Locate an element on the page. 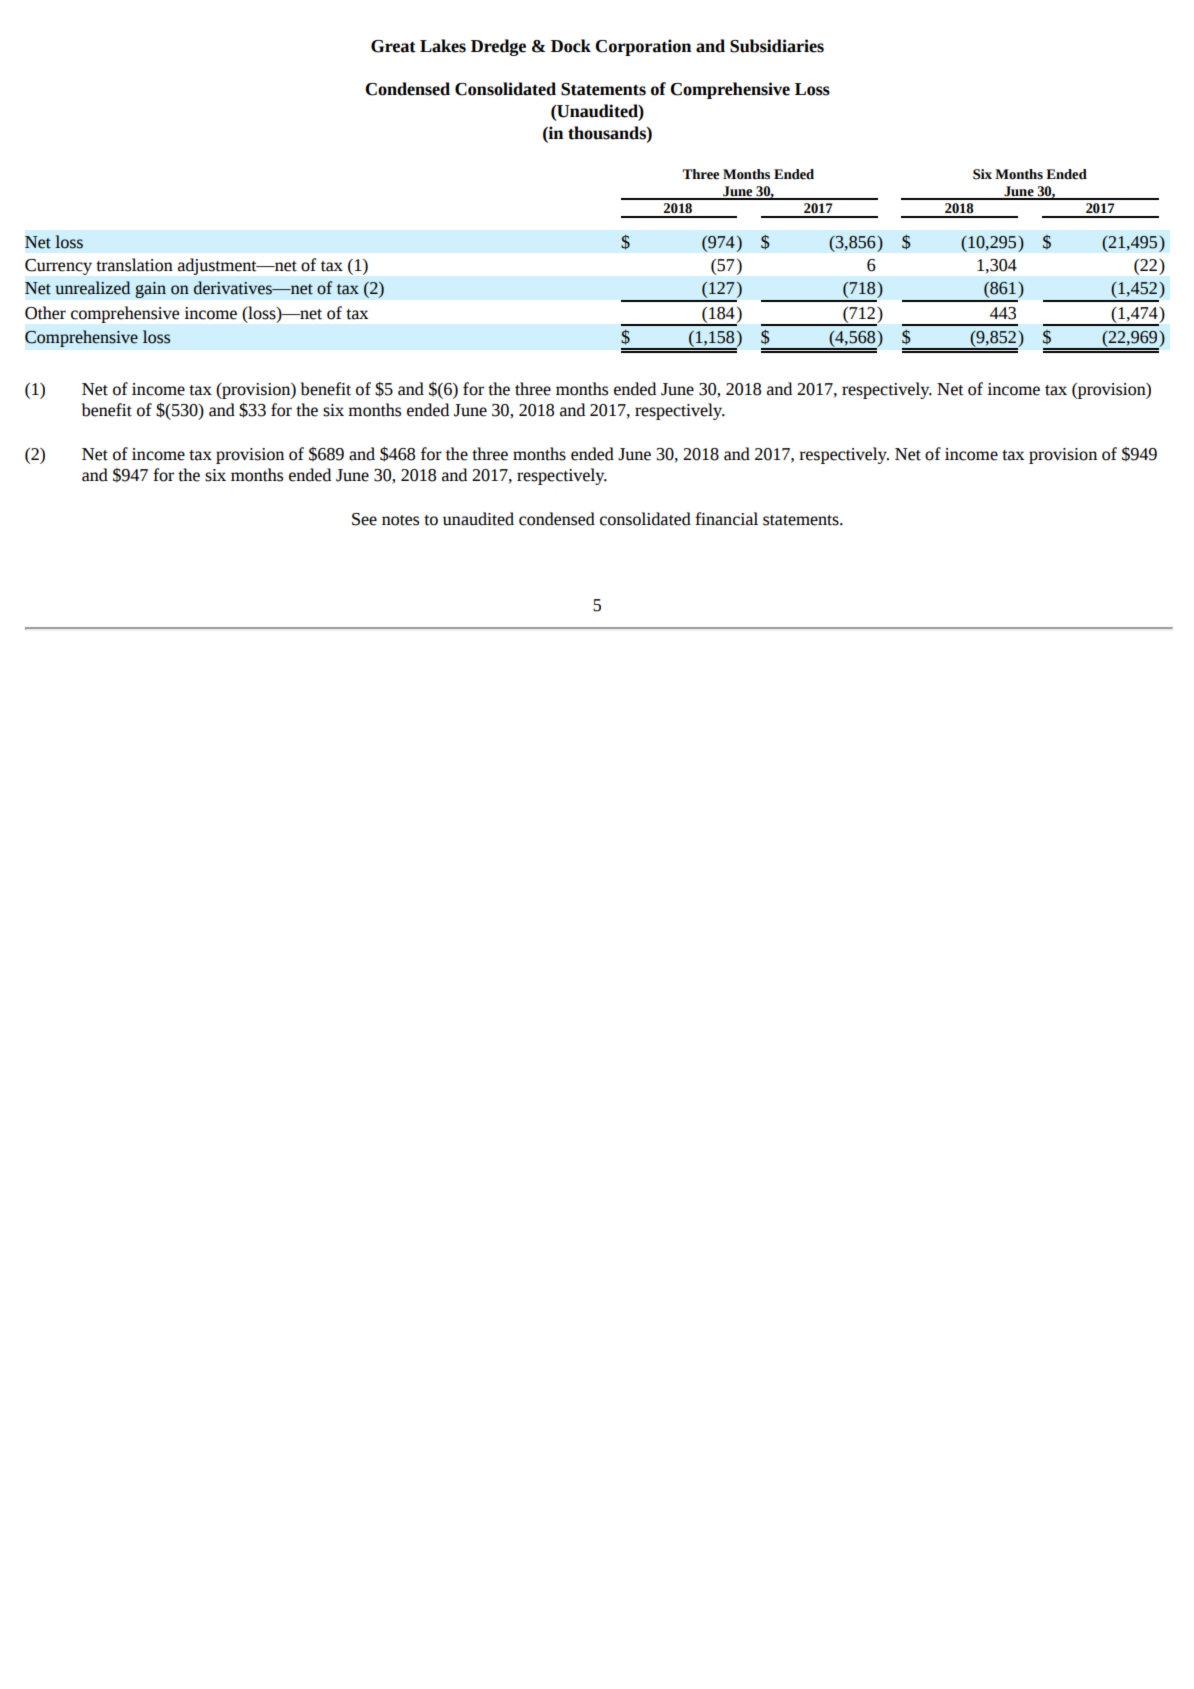 This image has height=1689, width=1194. thousands is located at coordinates (608, 133).
